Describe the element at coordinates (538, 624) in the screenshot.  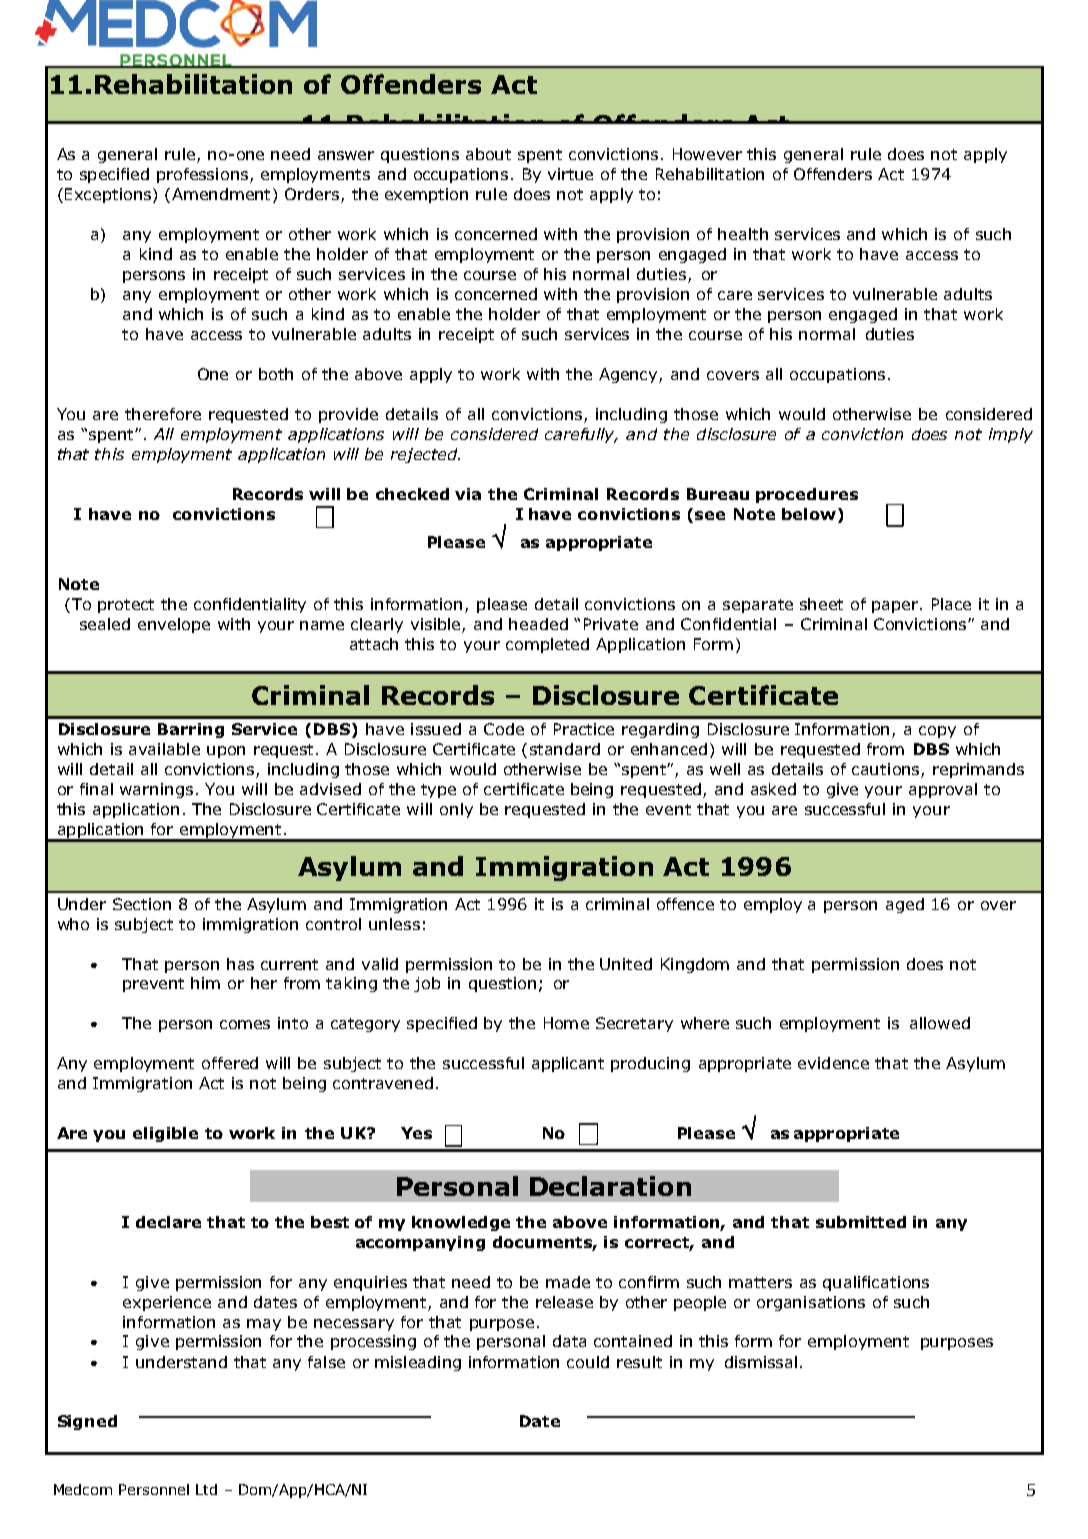
I see `headed` at that location.
